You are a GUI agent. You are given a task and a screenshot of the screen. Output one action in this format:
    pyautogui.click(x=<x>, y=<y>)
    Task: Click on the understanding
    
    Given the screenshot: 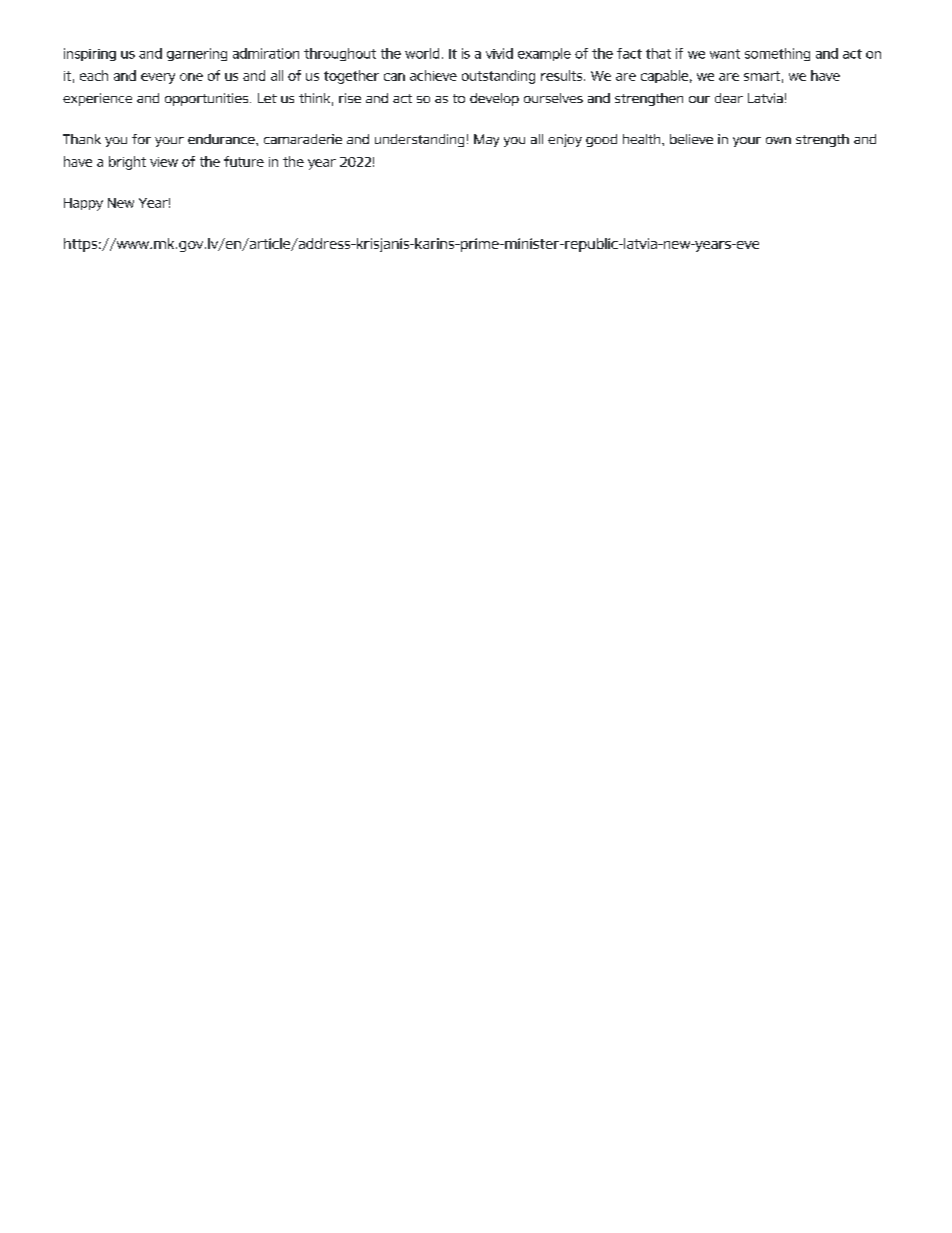 What is the action you would take?
    pyautogui.click(x=419, y=140)
